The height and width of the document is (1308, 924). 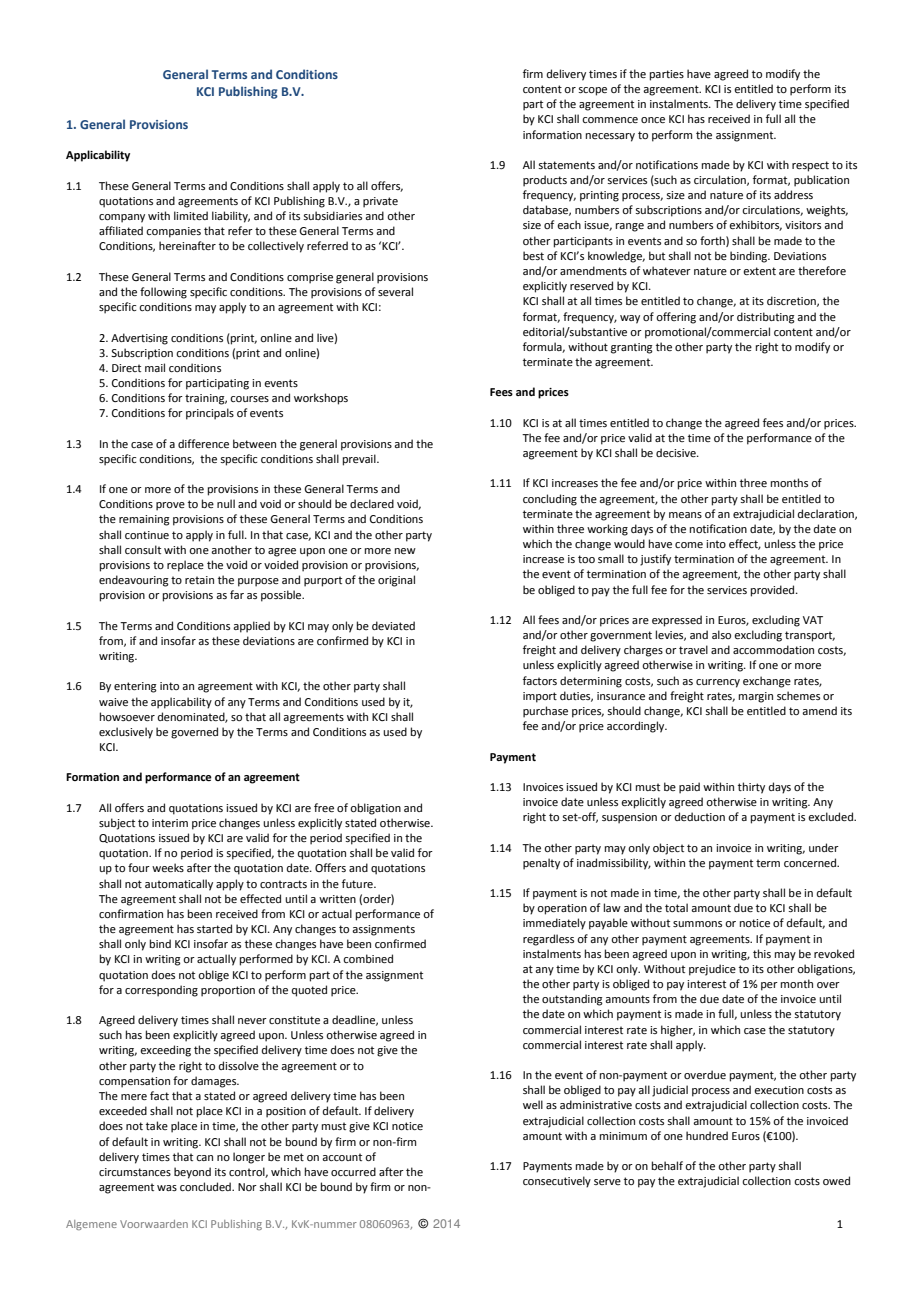 I want to click on hundred, so click(x=707, y=1135).
